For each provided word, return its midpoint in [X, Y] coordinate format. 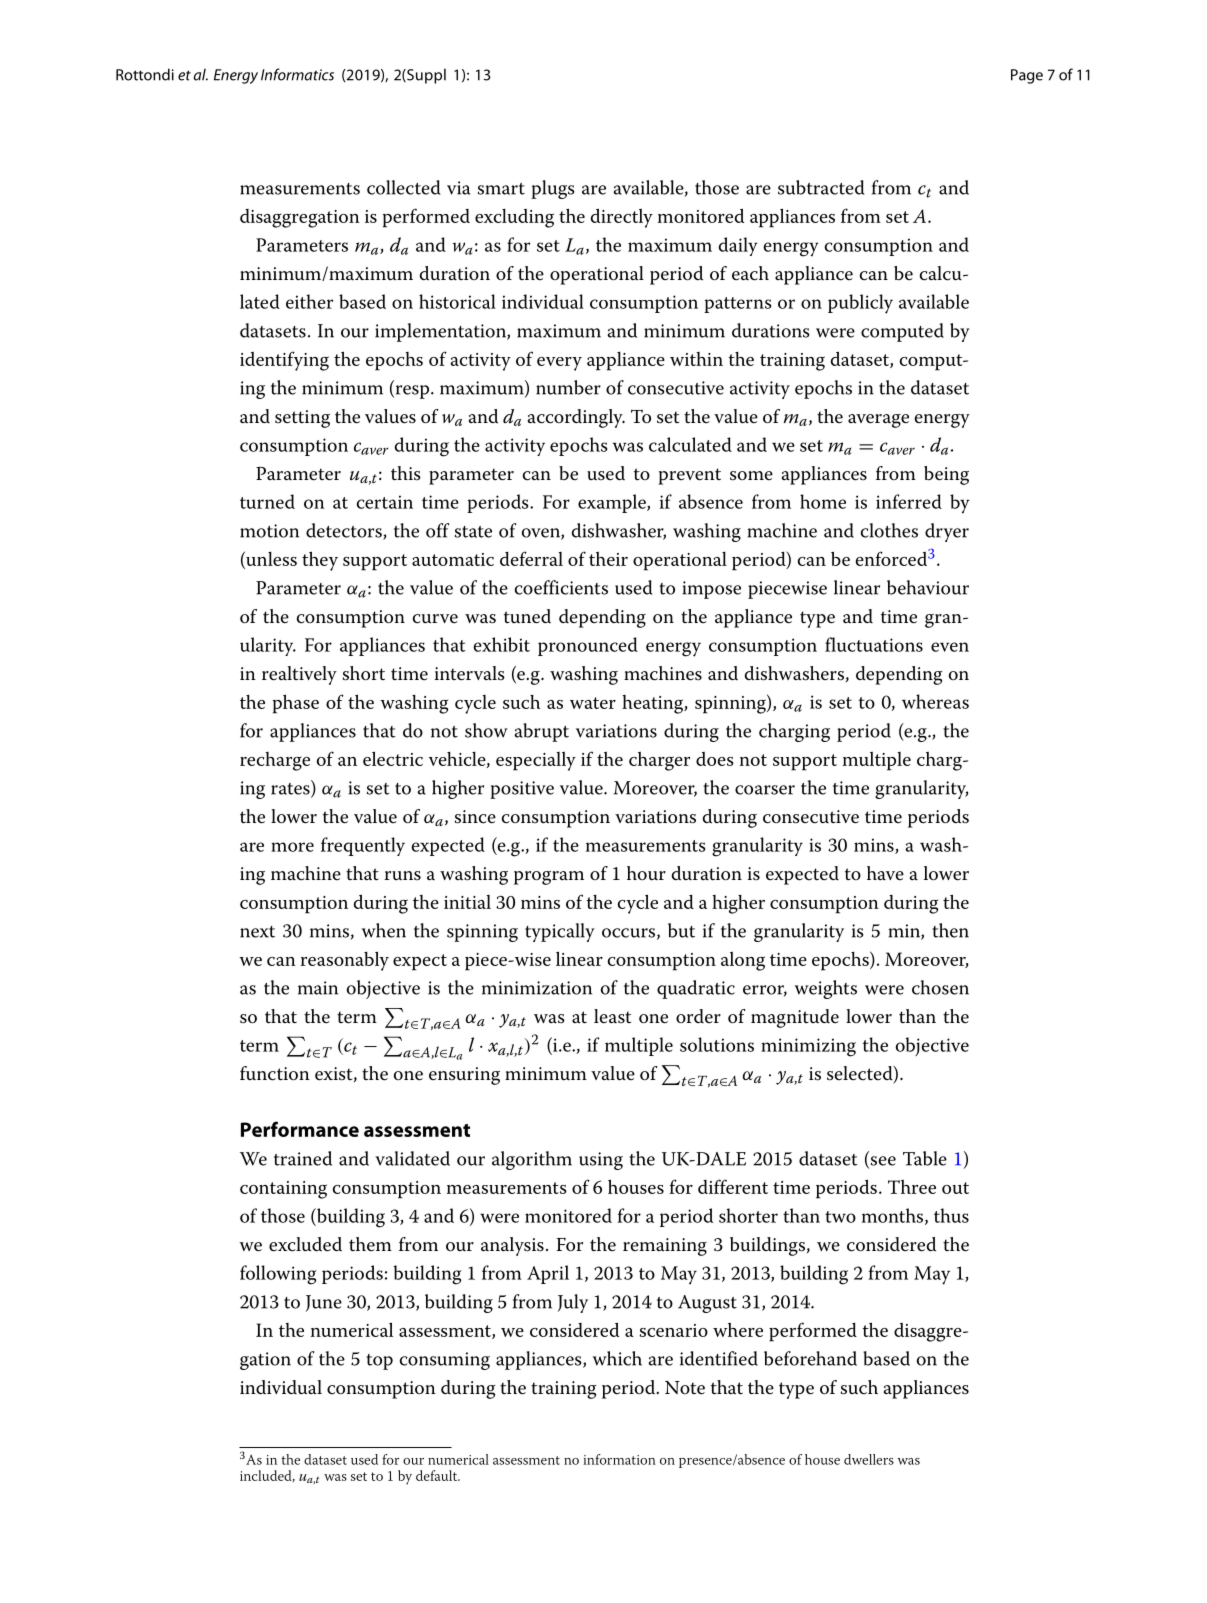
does [715, 759]
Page [1027, 76]
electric [393, 758]
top [379, 1362]
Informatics [297, 74]
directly [621, 218]
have [885, 873]
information [619, 1459]
